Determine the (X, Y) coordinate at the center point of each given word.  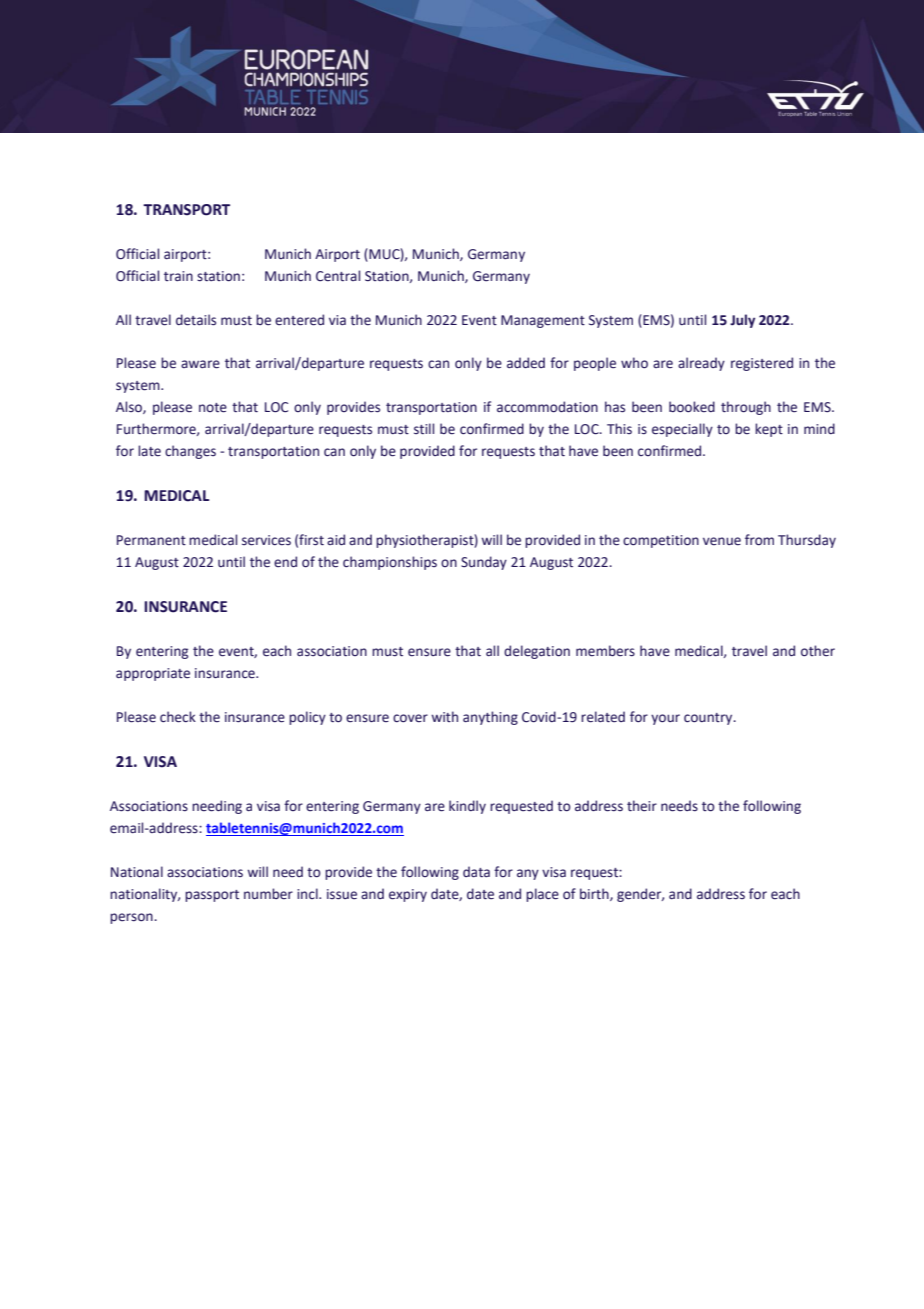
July (742, 321)
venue (722, 541)
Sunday (484, 563)
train (178, 276)
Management (543, 321)
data (476, 871)
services (266, 540)
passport (212, 896)
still (424, 428)
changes (190, 452)
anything (490, 718)
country (709, 719)
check (178, 717)
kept (769, 430)
